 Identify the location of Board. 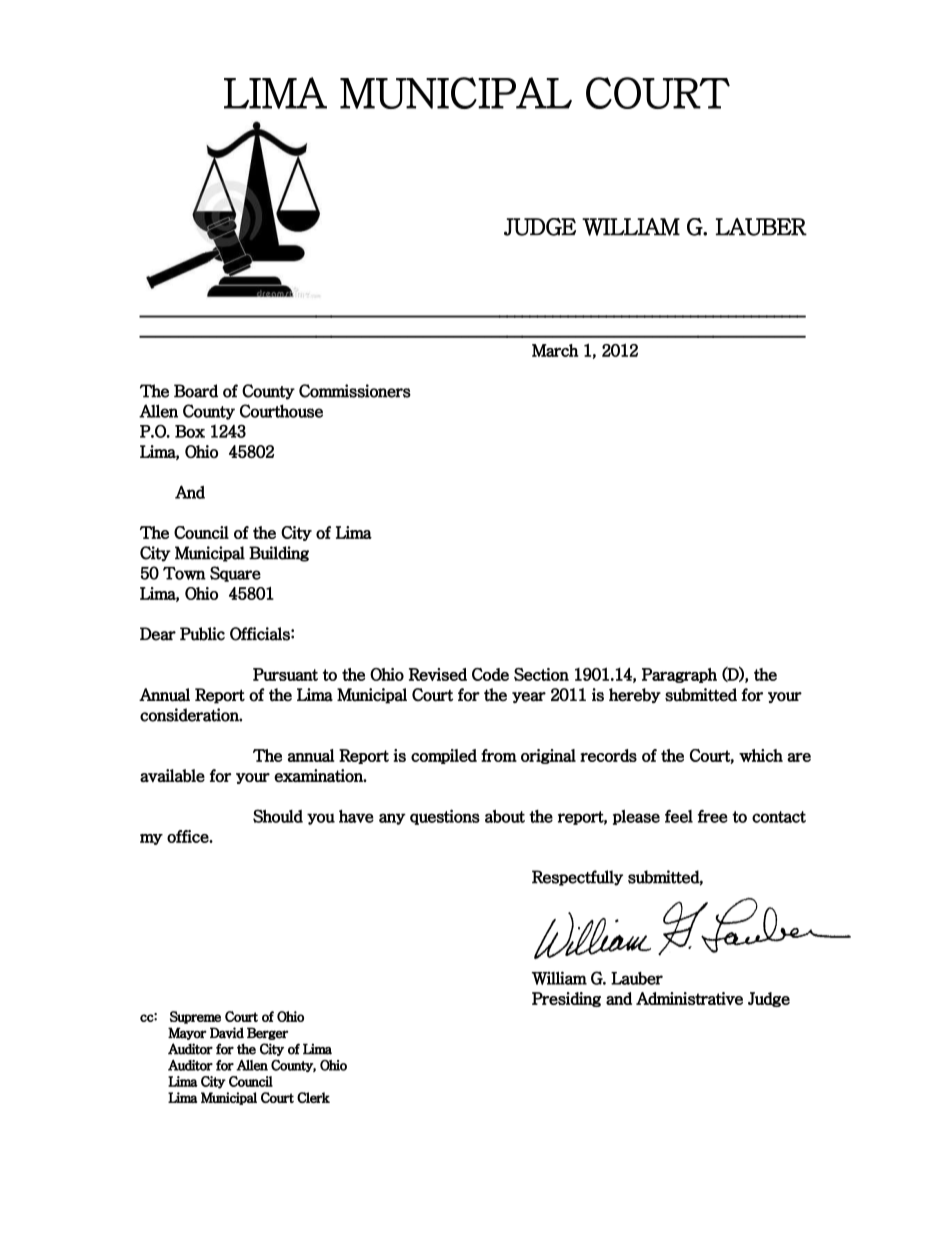
(196, 391).
